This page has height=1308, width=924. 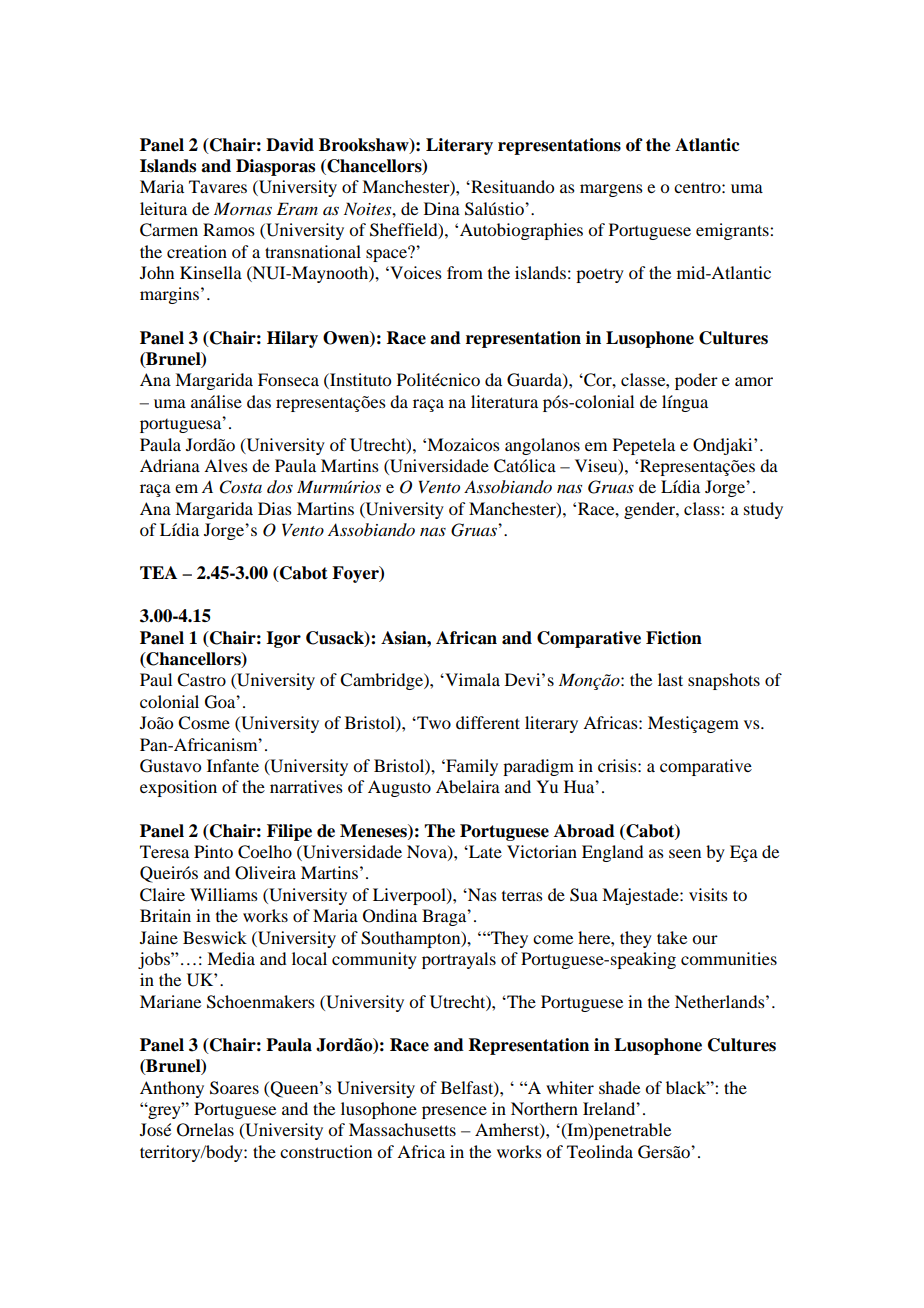 I want to click on Soares, so click(x=234, y=1088).
